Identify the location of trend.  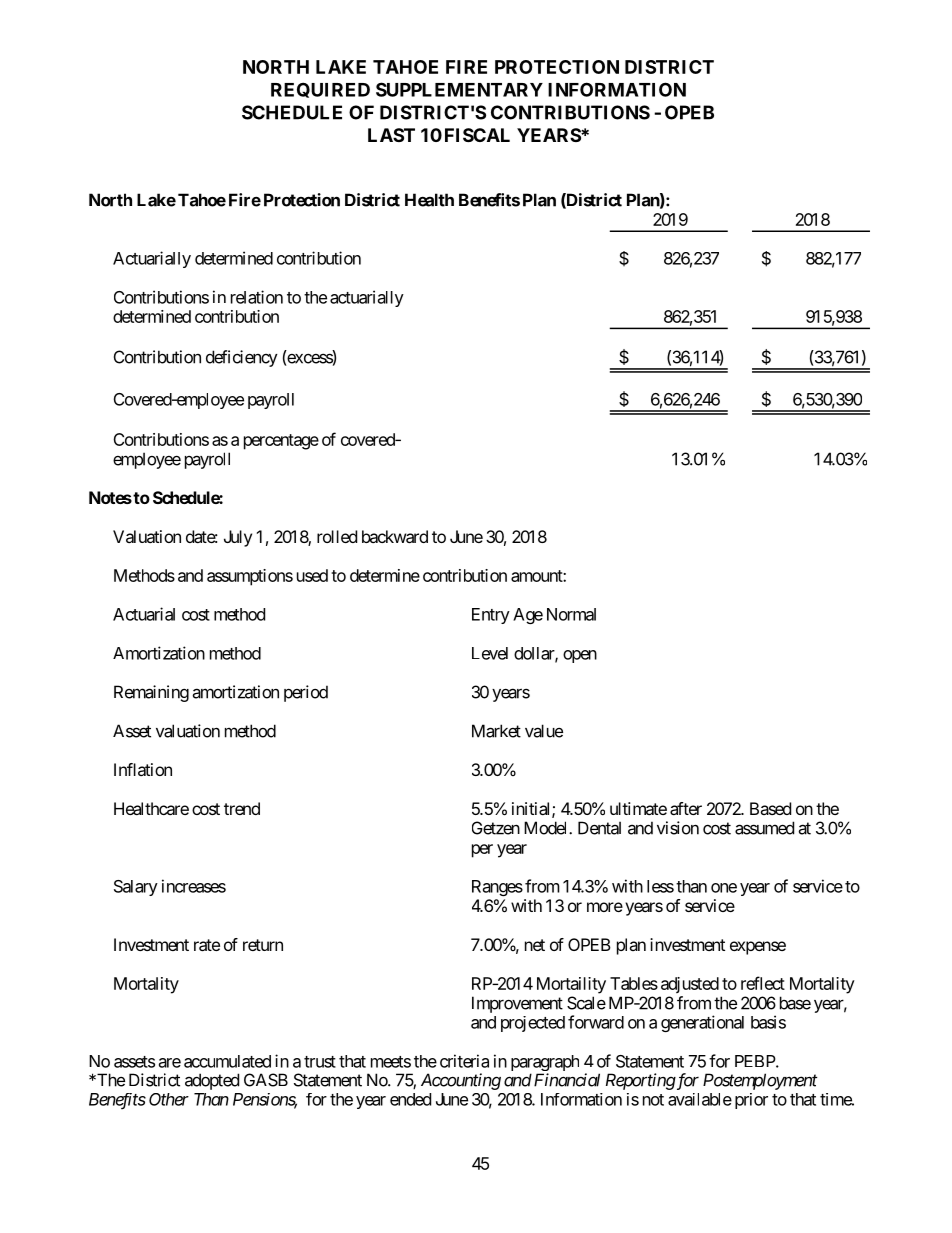
(242, 808).
